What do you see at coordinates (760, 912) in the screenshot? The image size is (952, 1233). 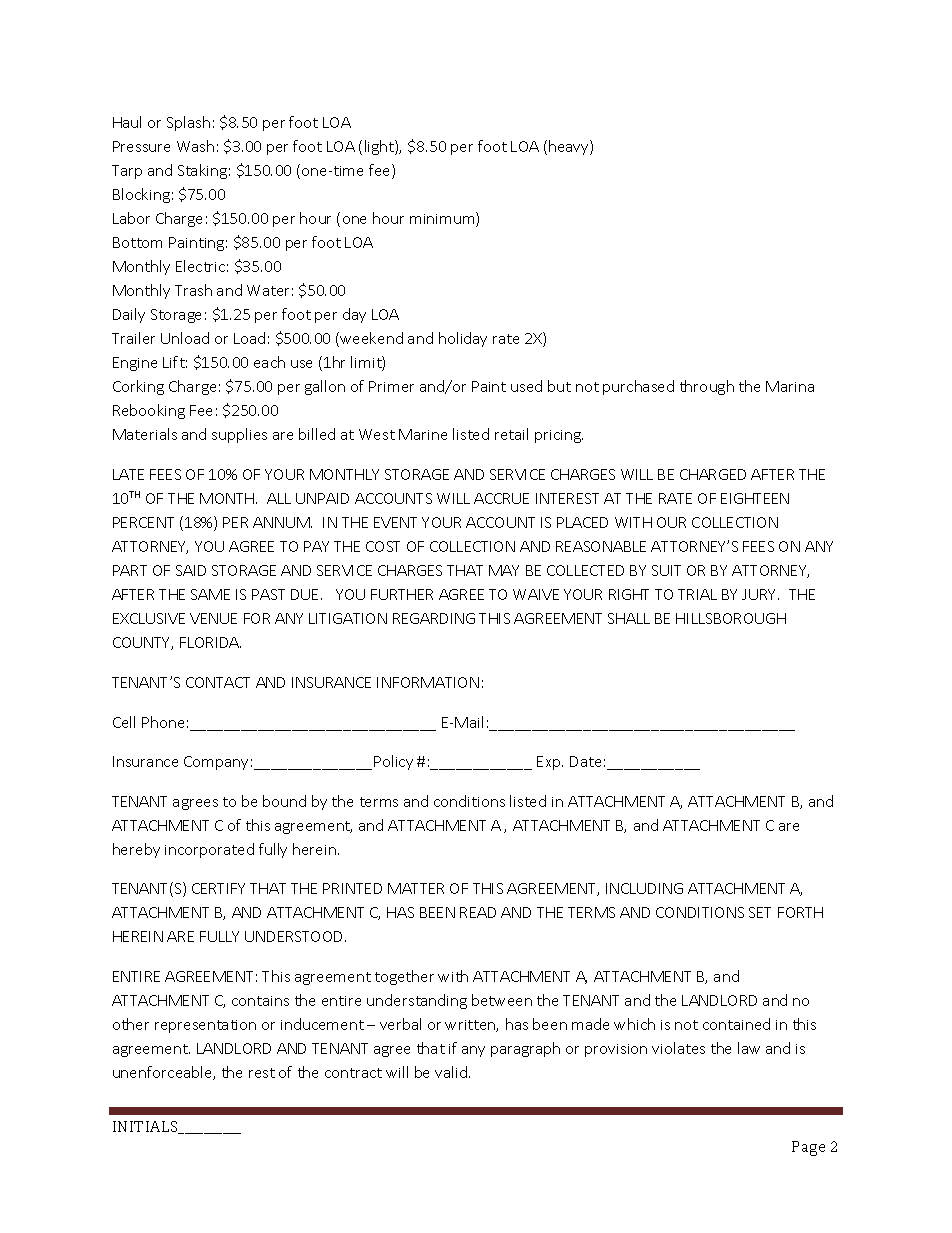 I see `SET` at bounding box center [760, 912].
